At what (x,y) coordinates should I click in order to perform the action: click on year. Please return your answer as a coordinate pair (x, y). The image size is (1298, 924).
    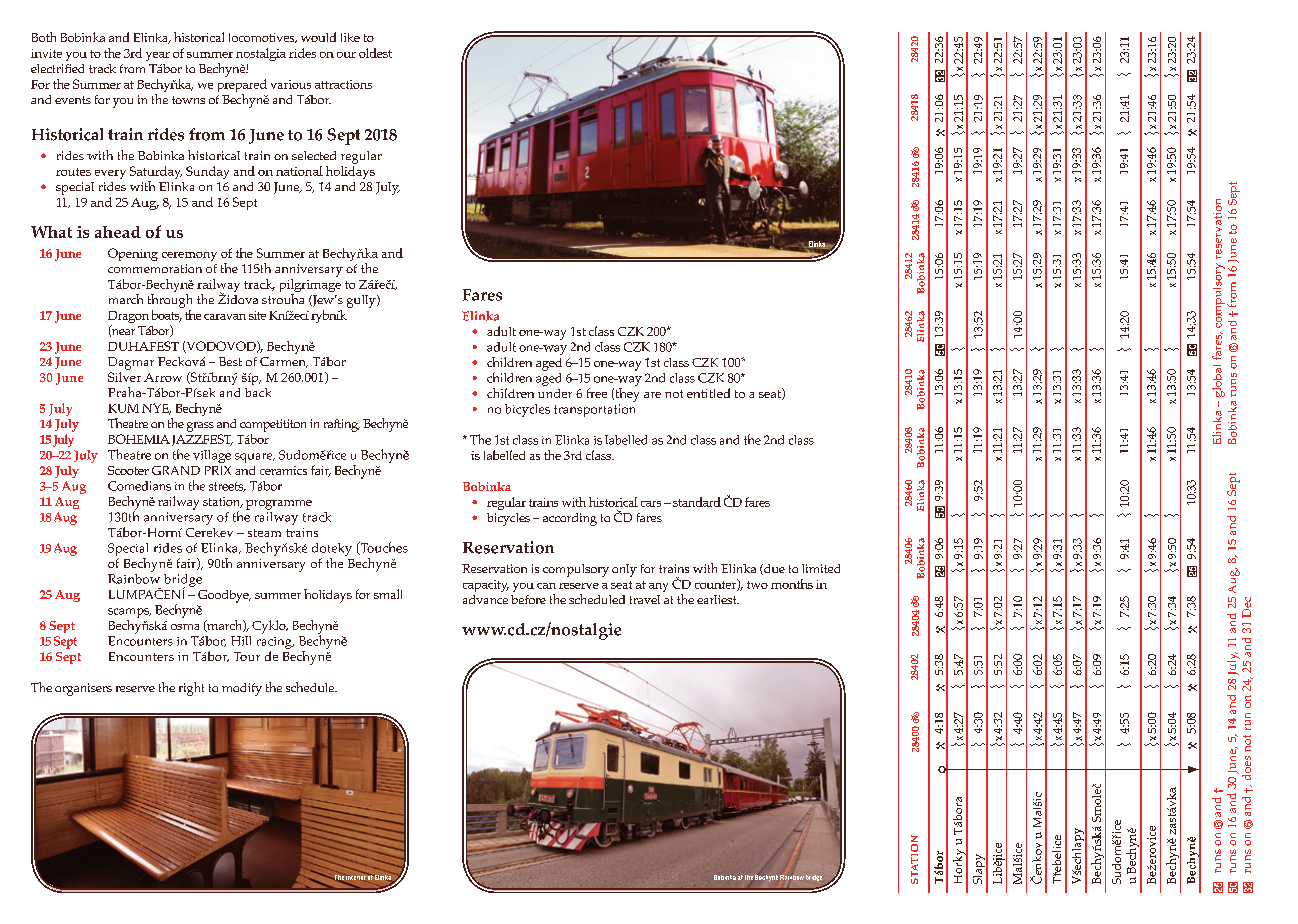
    Looking at the image, I should click on (158, 56).
